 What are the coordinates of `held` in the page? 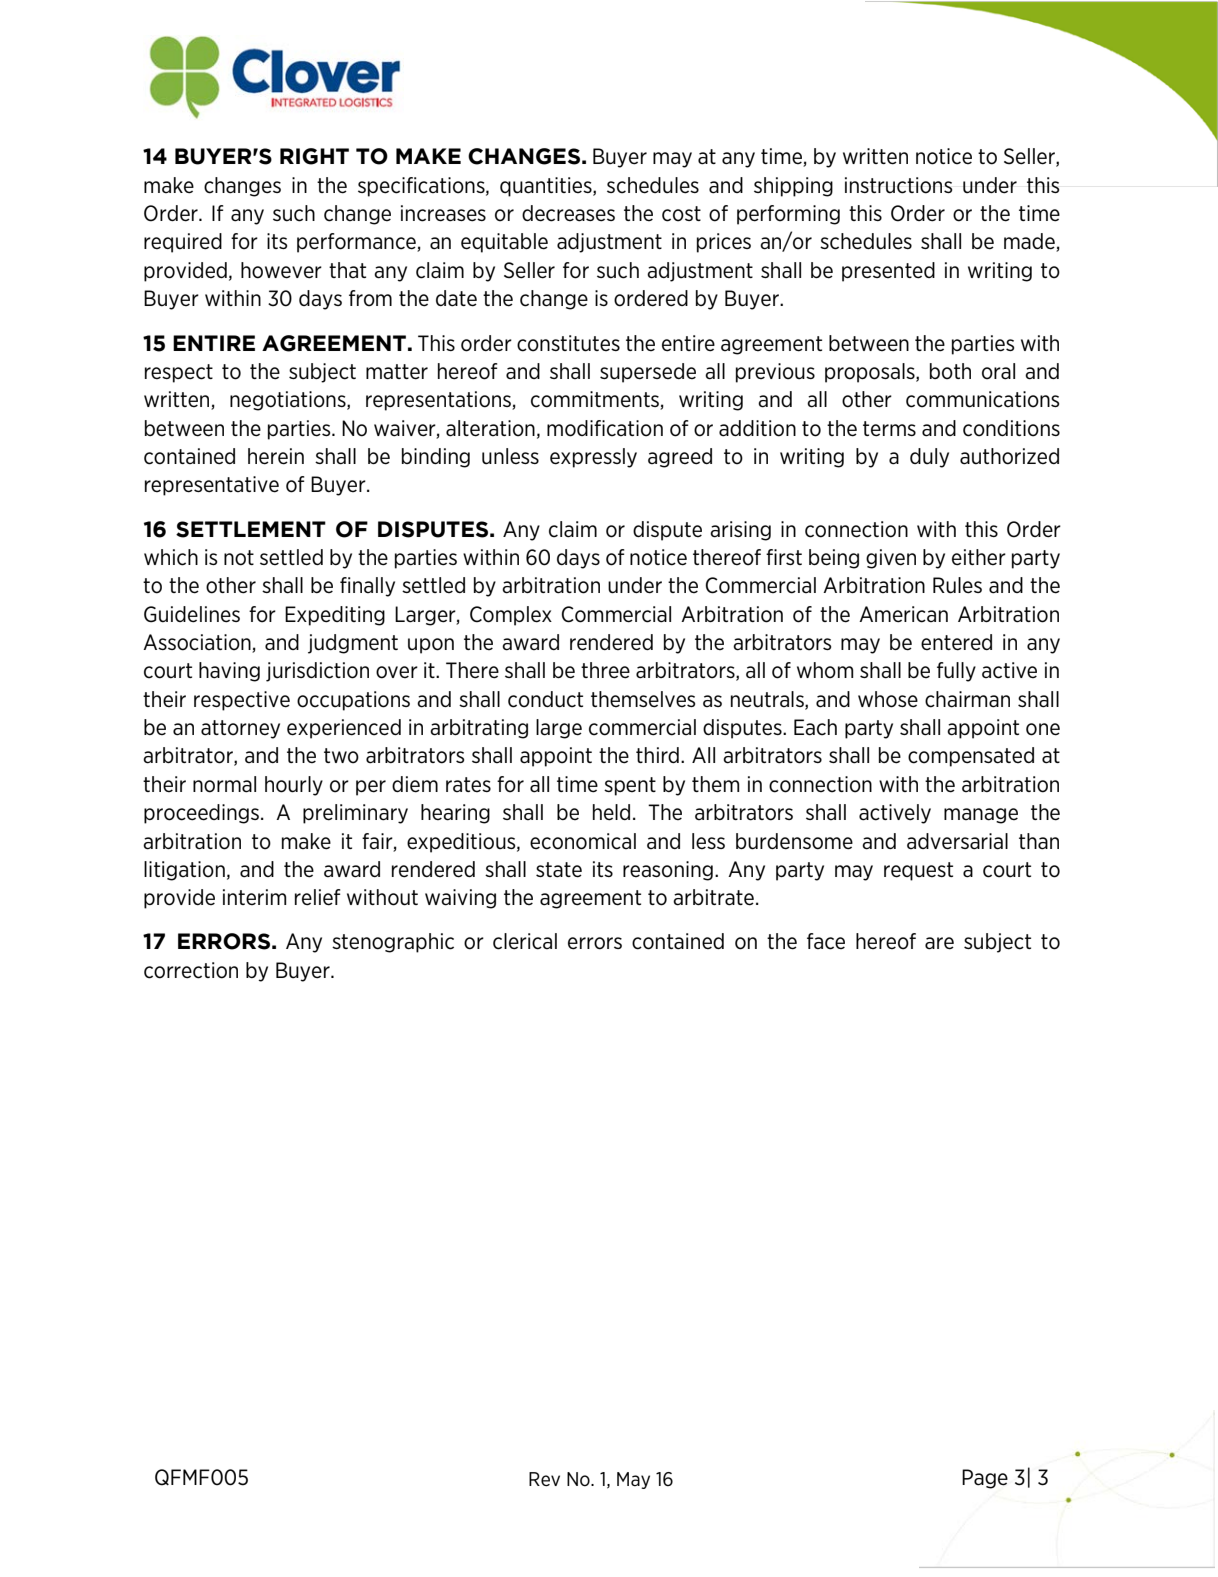 It's located at (611, 812).
